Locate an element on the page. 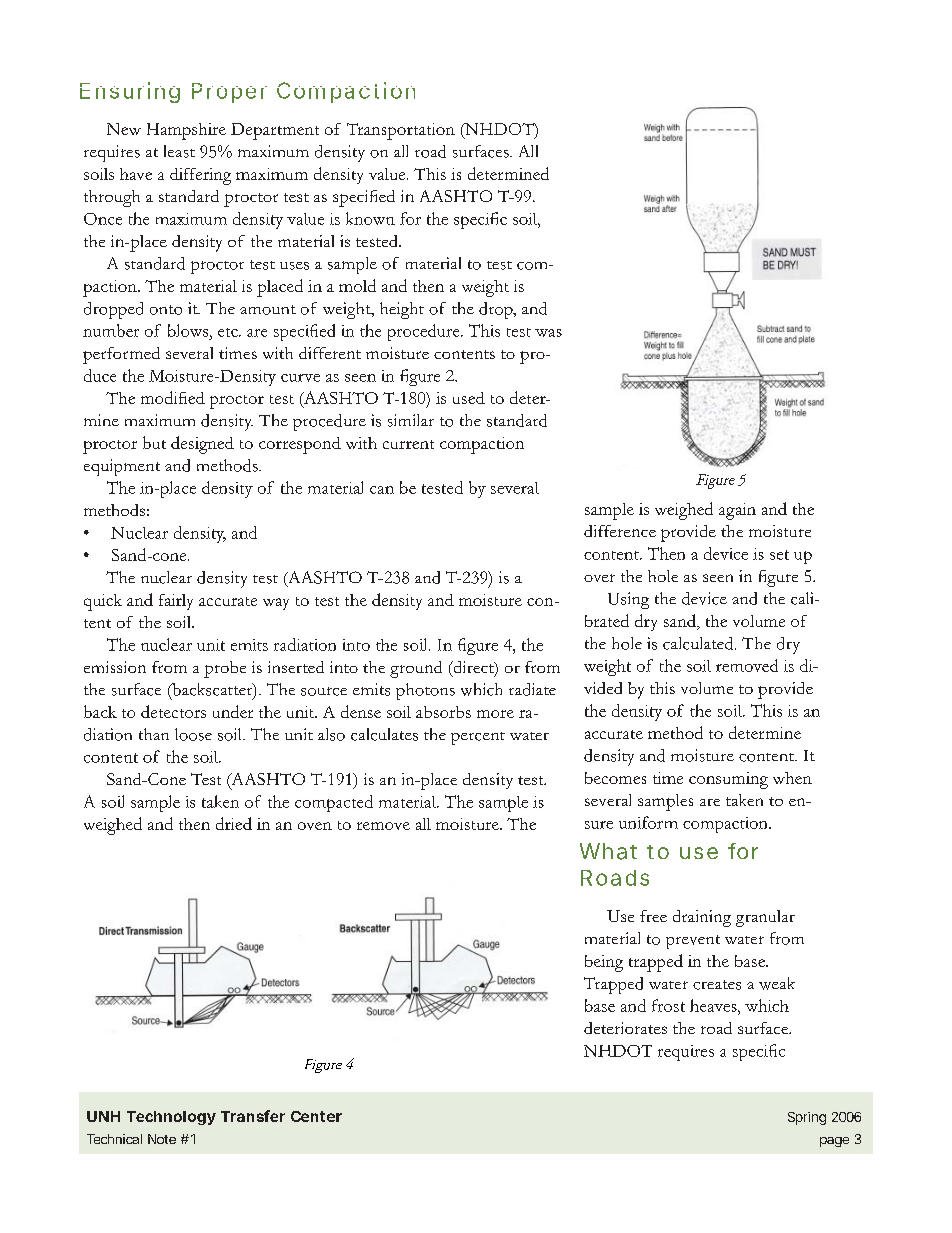 Image resolution: width=952 pixels, height=1233 pixels. was is located at coordinates (548, 333).
